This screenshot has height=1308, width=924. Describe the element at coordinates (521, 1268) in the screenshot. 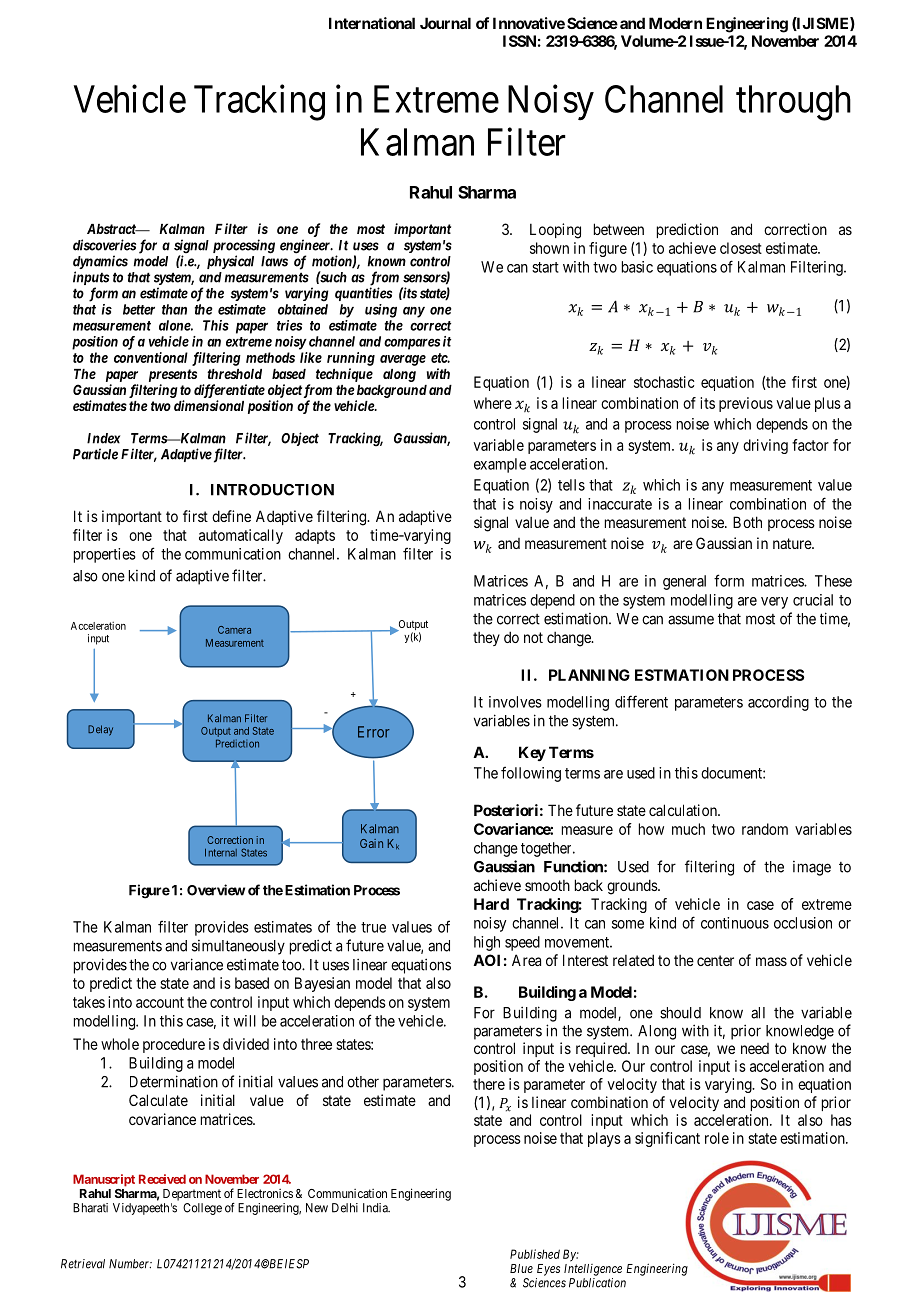

I see `Blue` at that location.
